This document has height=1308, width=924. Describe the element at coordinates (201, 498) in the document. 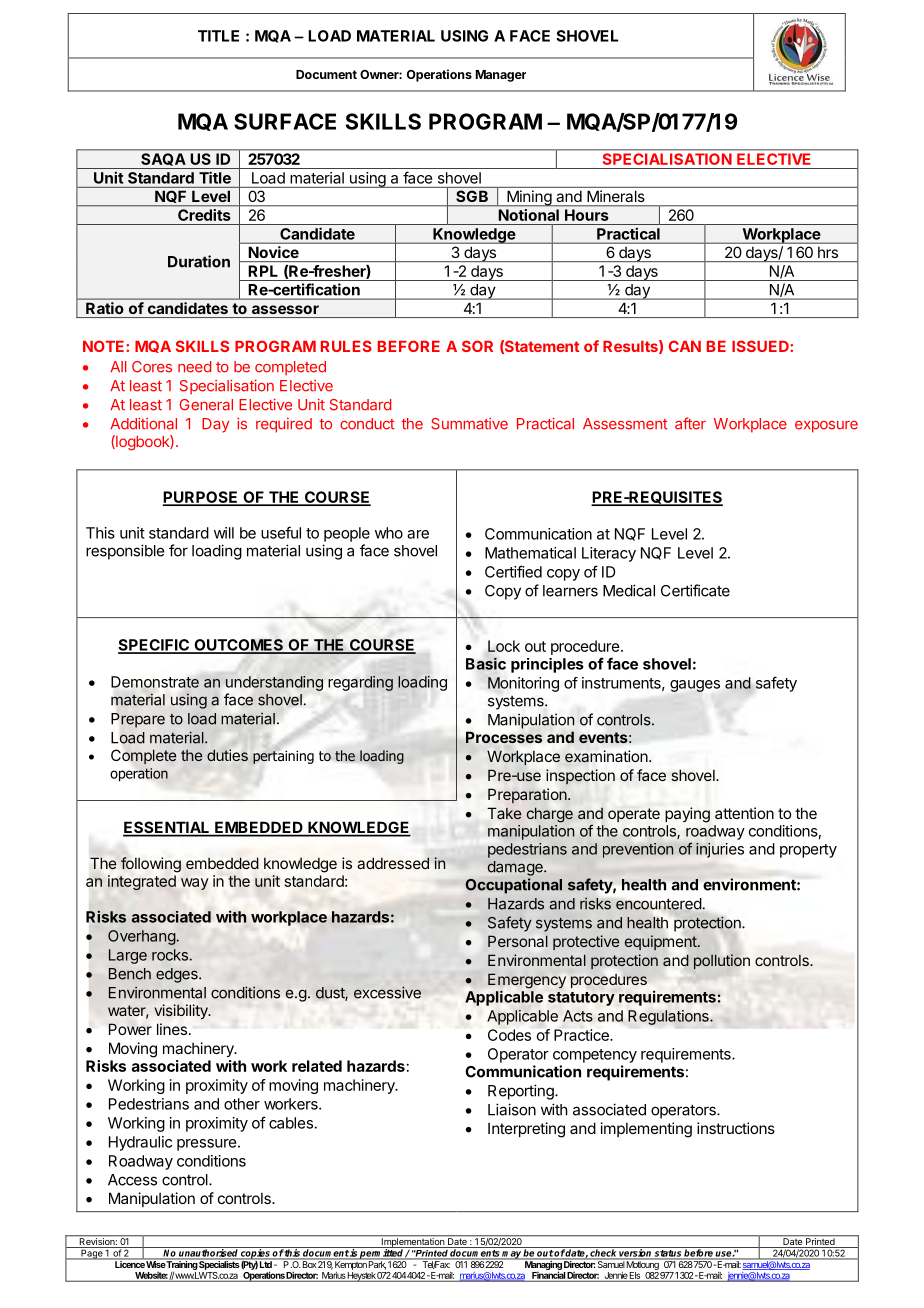

I see `PURPOSE` at that location.
